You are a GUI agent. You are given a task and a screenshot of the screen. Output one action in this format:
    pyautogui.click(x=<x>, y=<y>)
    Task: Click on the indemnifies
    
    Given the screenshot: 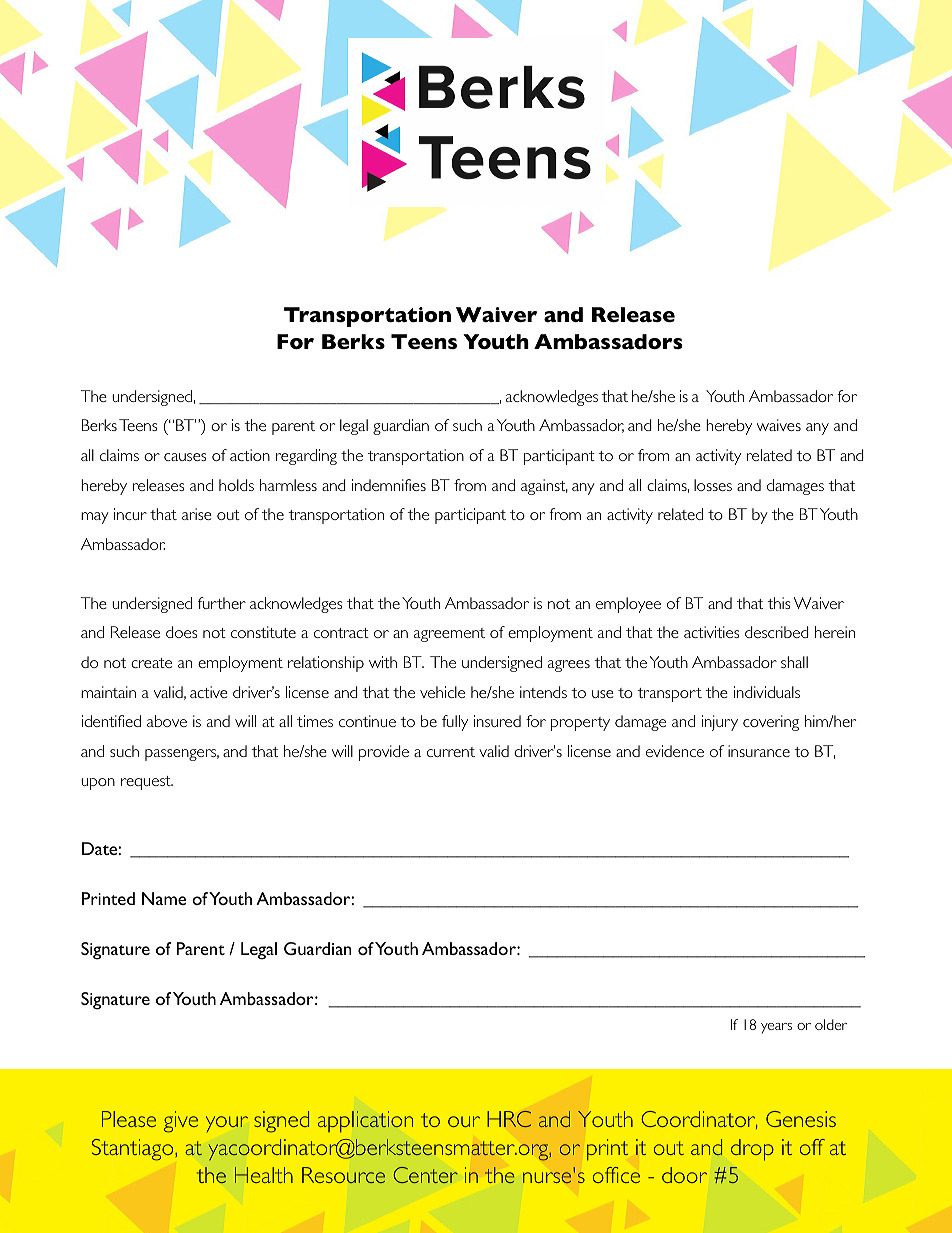 What is the action you would take?
    pyautogui.click(x=389, y=485)
